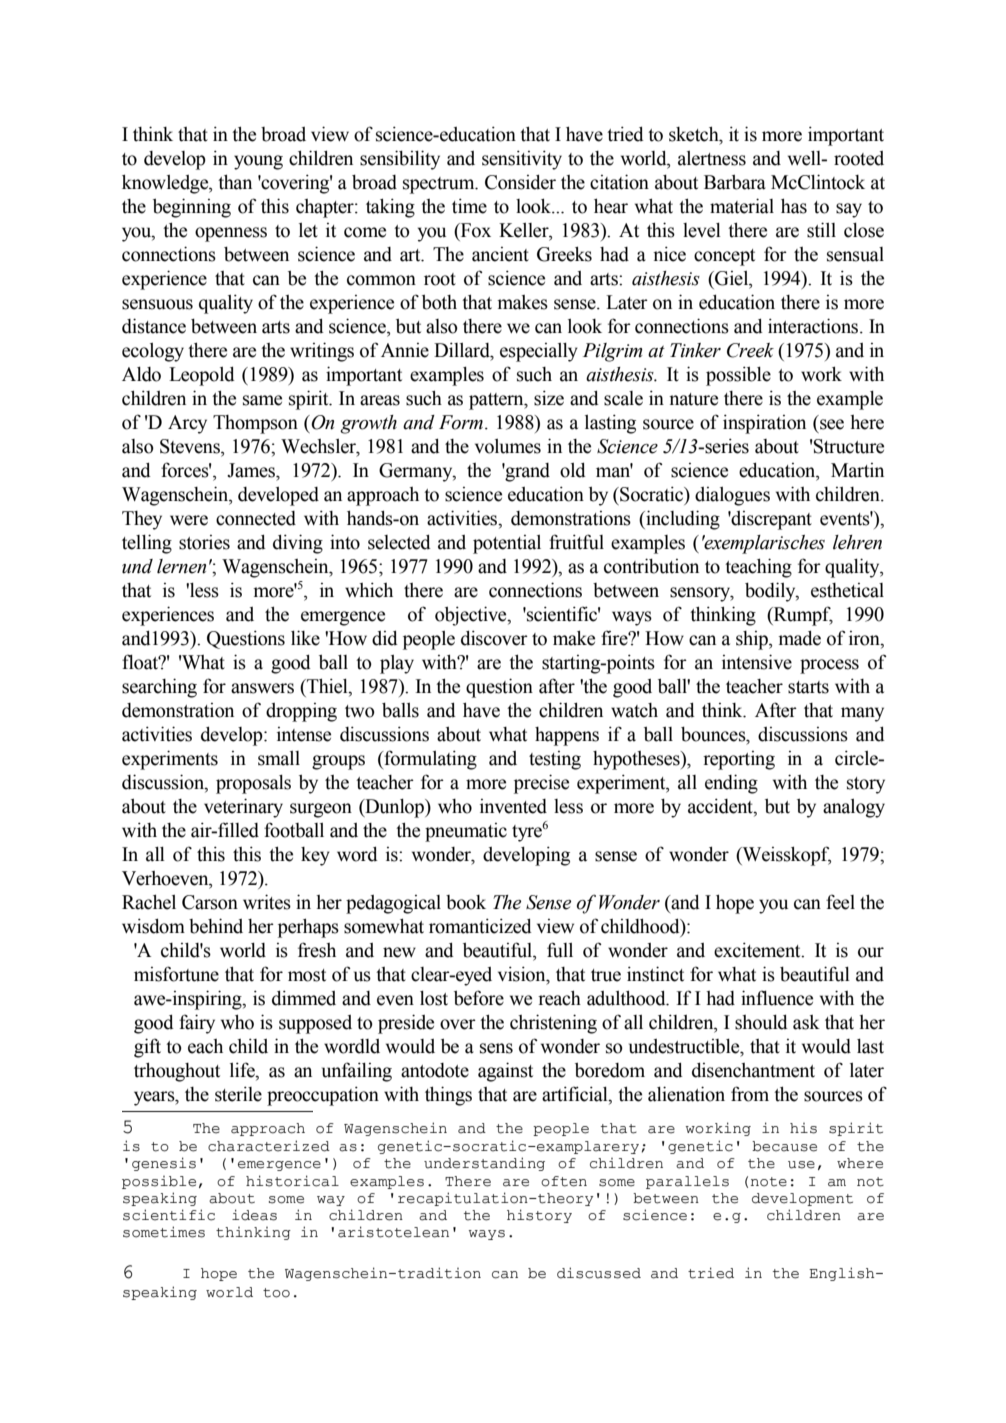 The width and height of the screenshot is (1006, 1423). I want to click on Consider, so click(520, 182).
